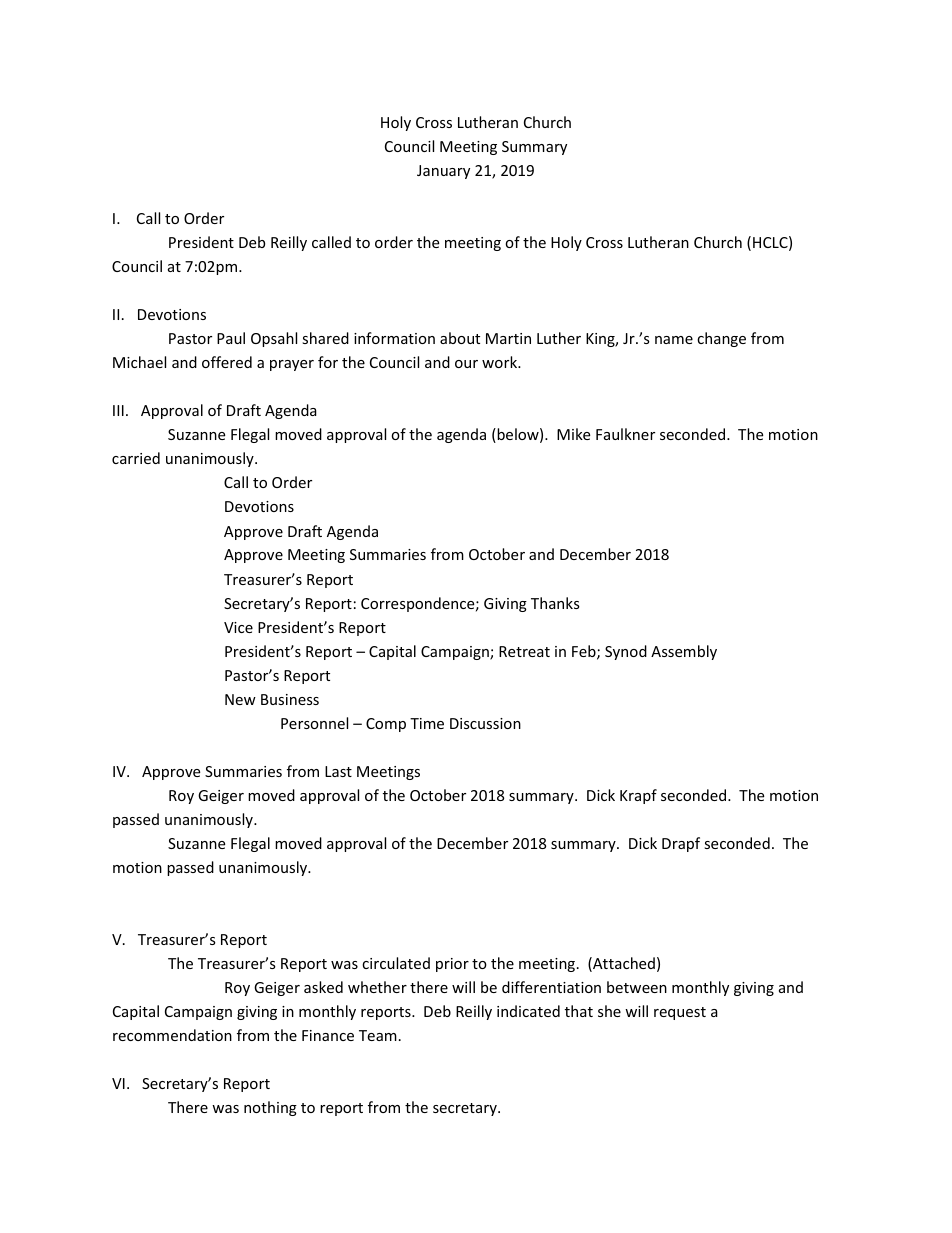  Describe the element at coordinates (231, 338) in the screenshot. I see `Paul` at that location.
